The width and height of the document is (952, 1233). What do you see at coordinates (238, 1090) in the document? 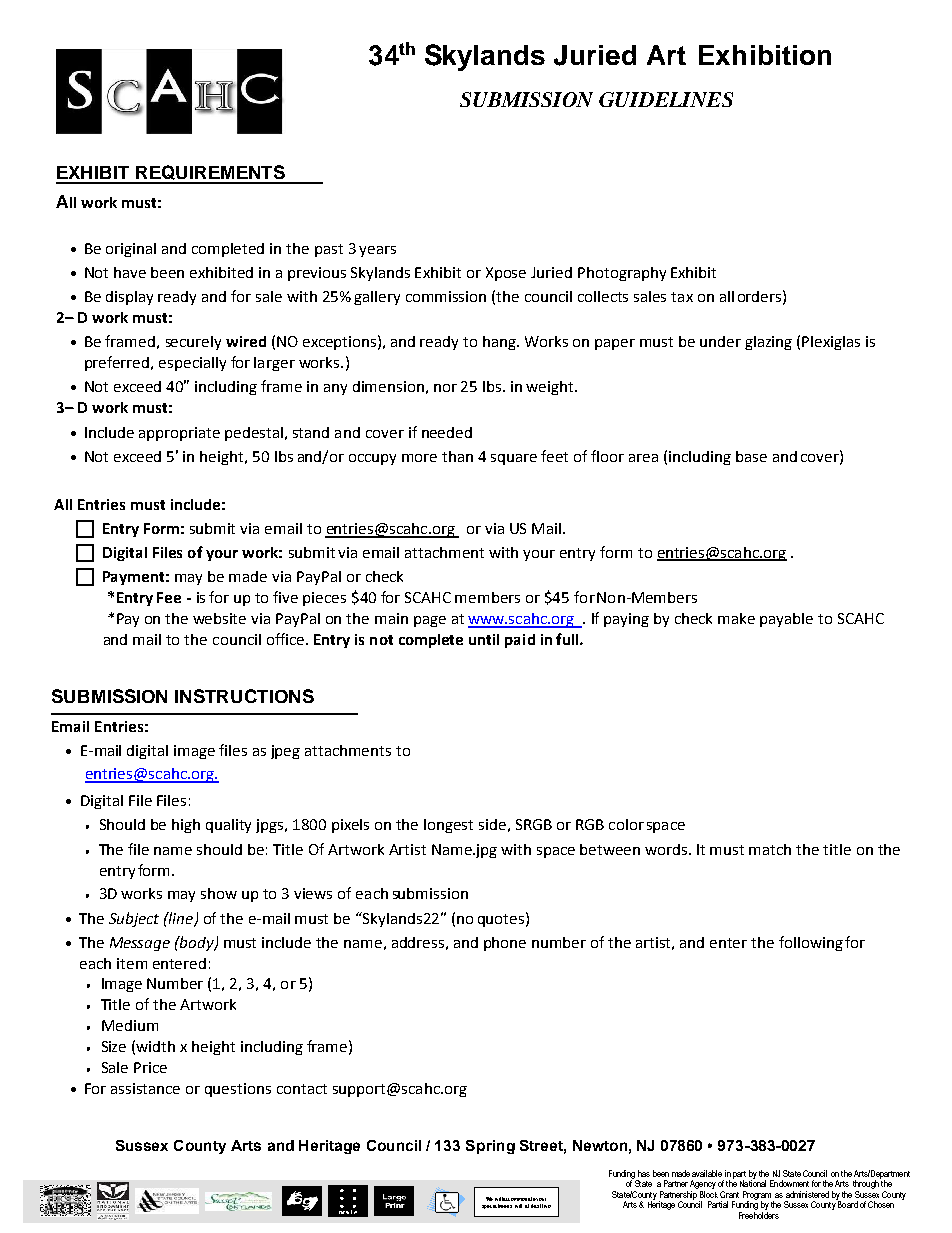
I see `questions` at bounding box center [238, 1090].
